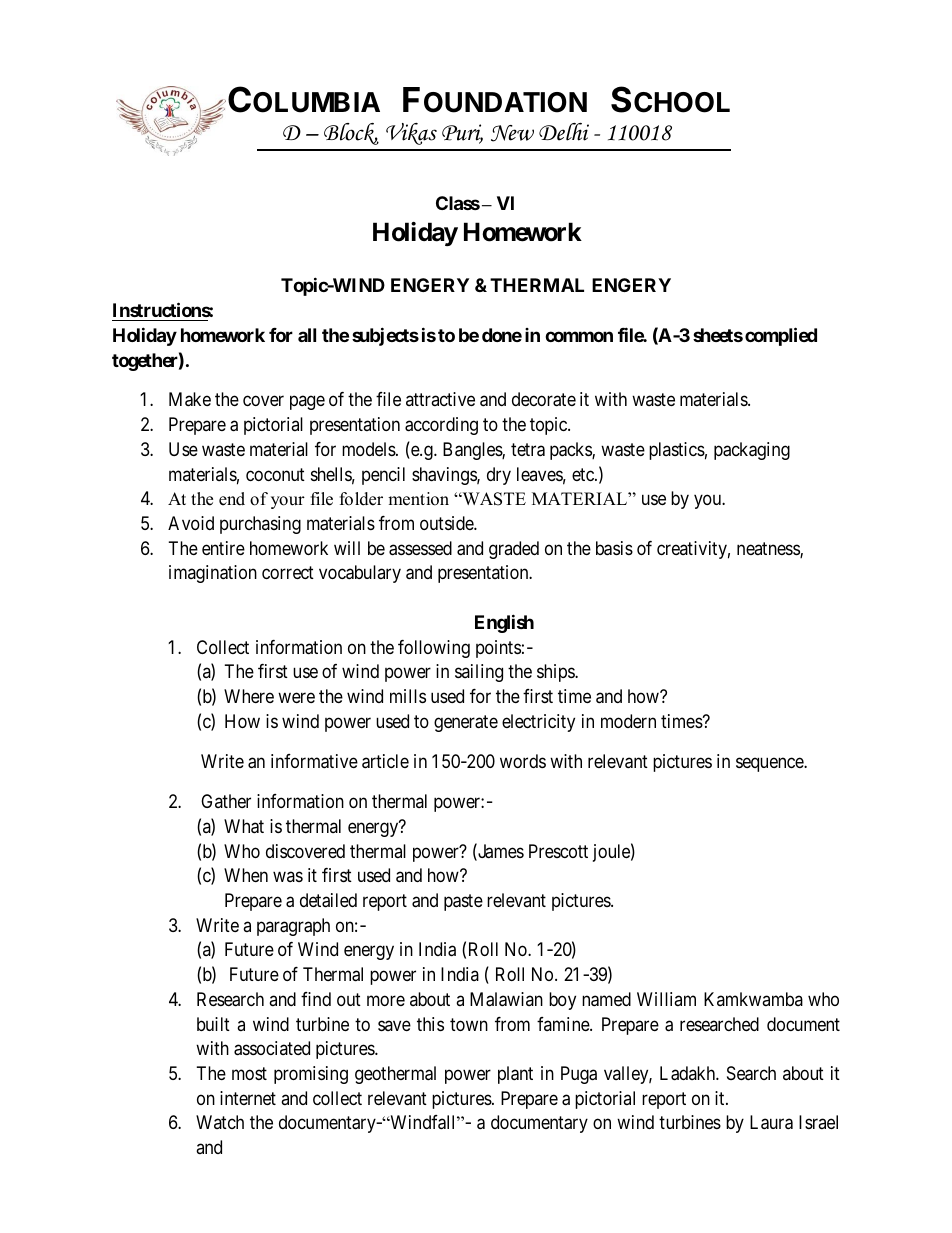 This screenshot has height=1233, width=952. What do you see at coordinates (512, 133) in the screenshot?
I see `New` at bounding box center [512, 133].
